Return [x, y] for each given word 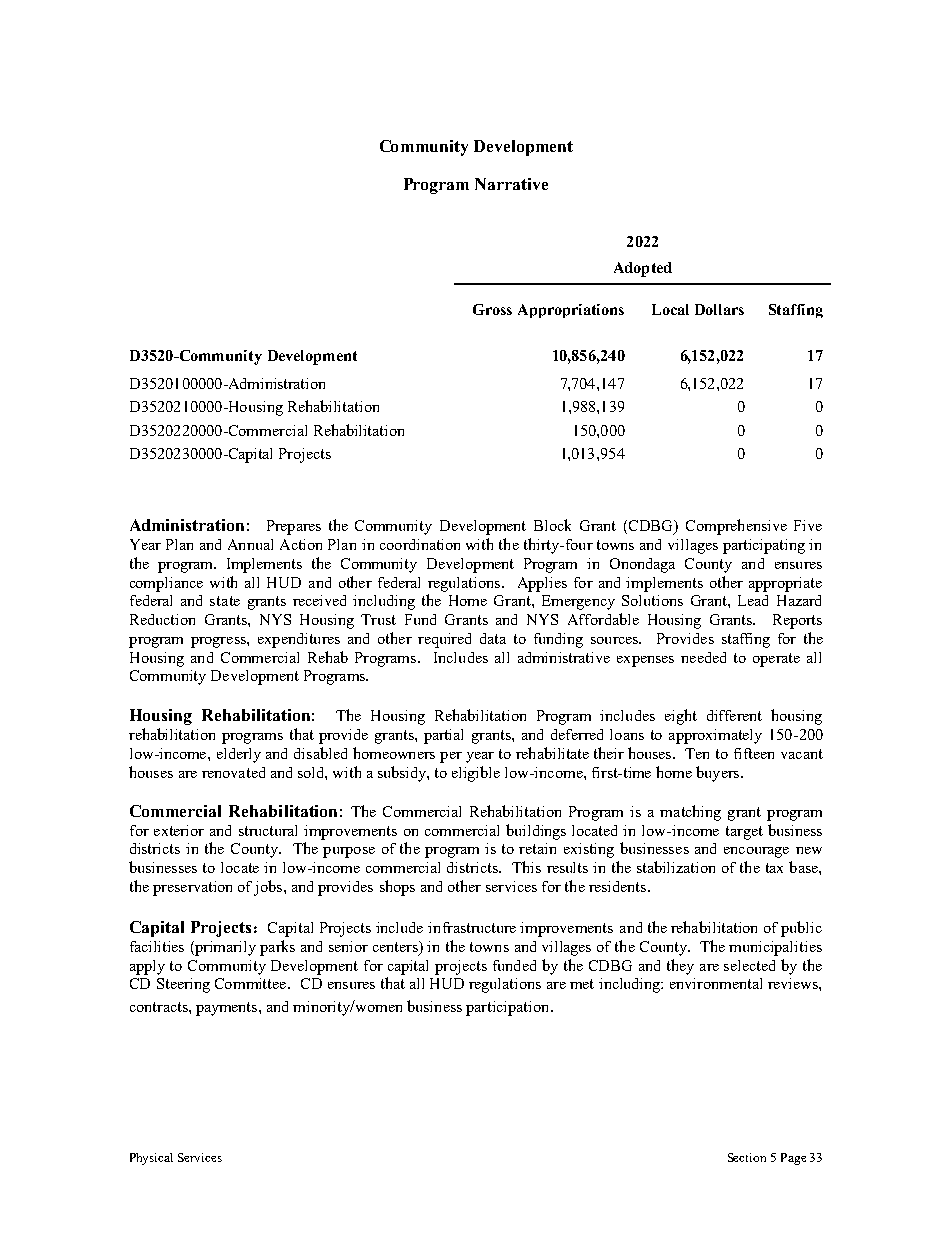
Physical [151, 1159]
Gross [492, 309]
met [582, 984]
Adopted [643, 269]
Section [747, 1157]
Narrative [511, 184]
